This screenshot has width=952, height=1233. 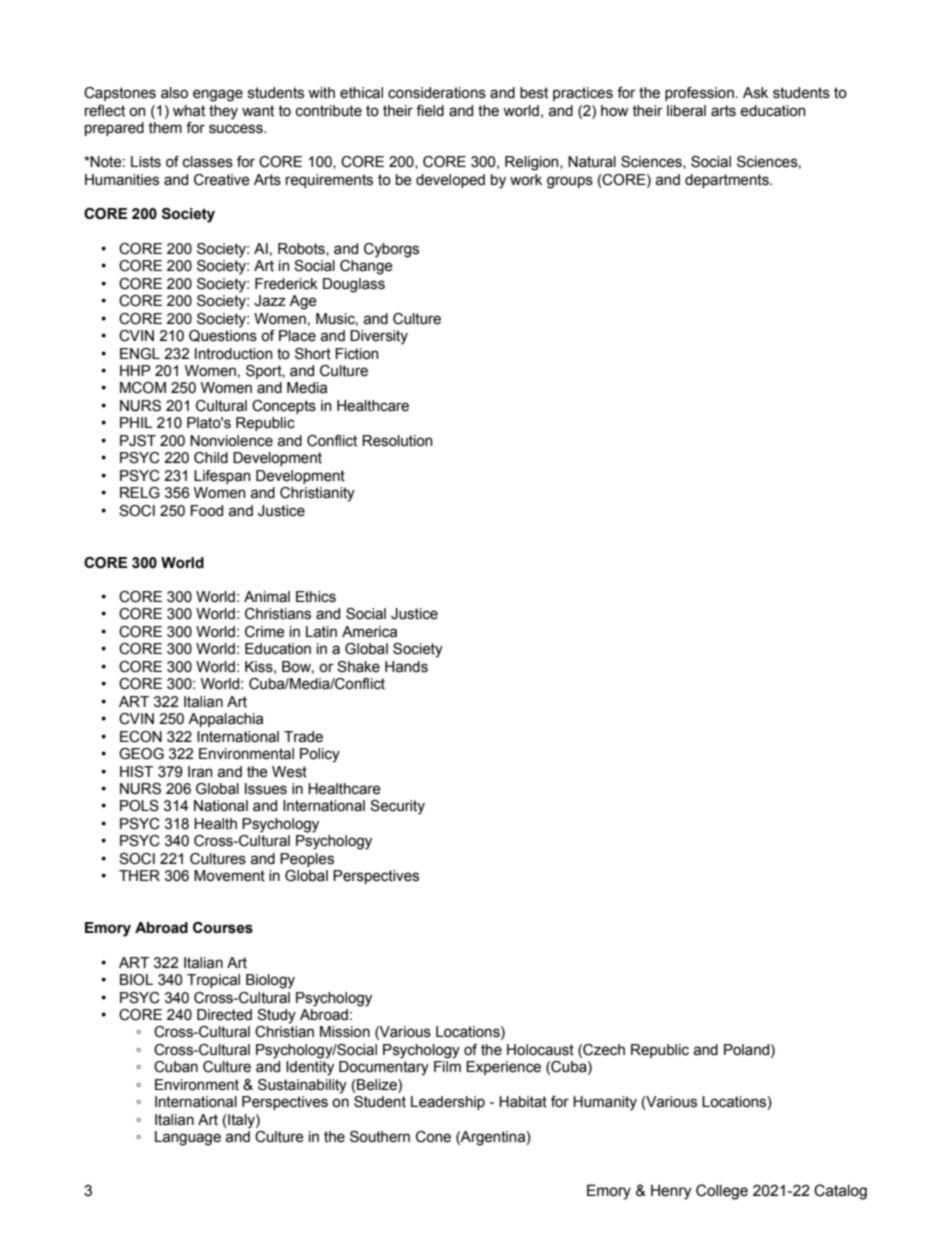 I want to click on field, so click(x=430, y=111).
